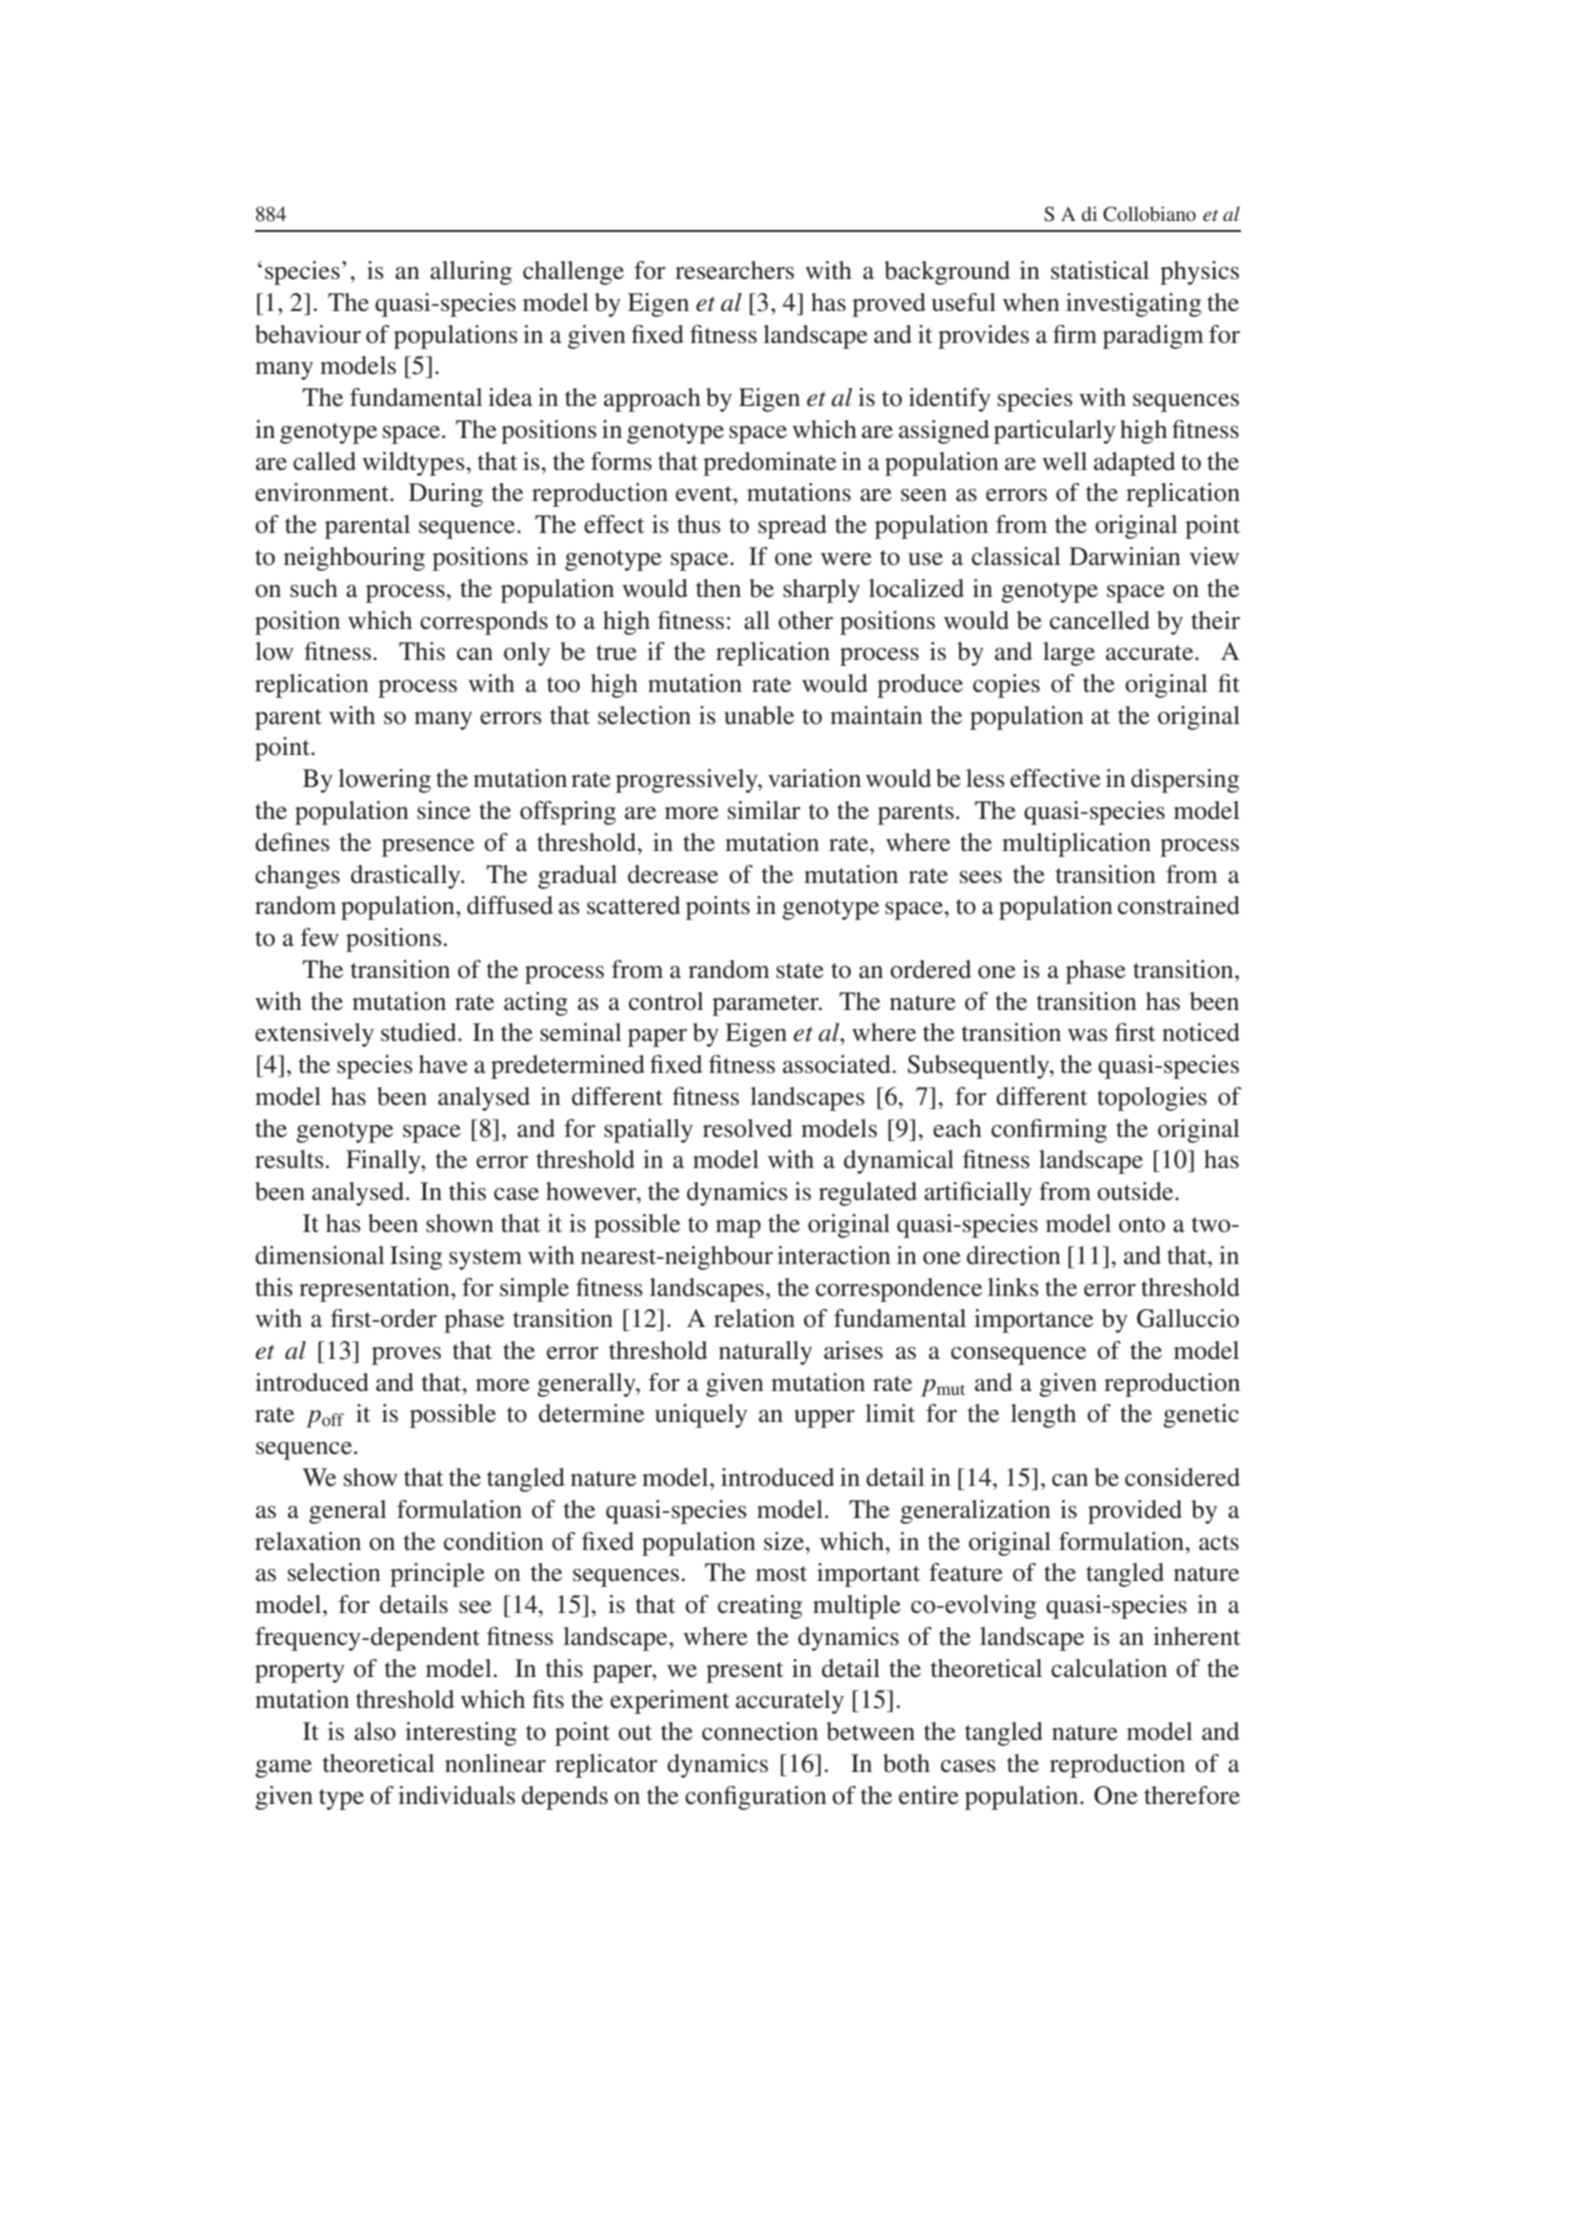  Describe the element at coordinates (1133, 305) in the image. I see `investigating` at that location.
